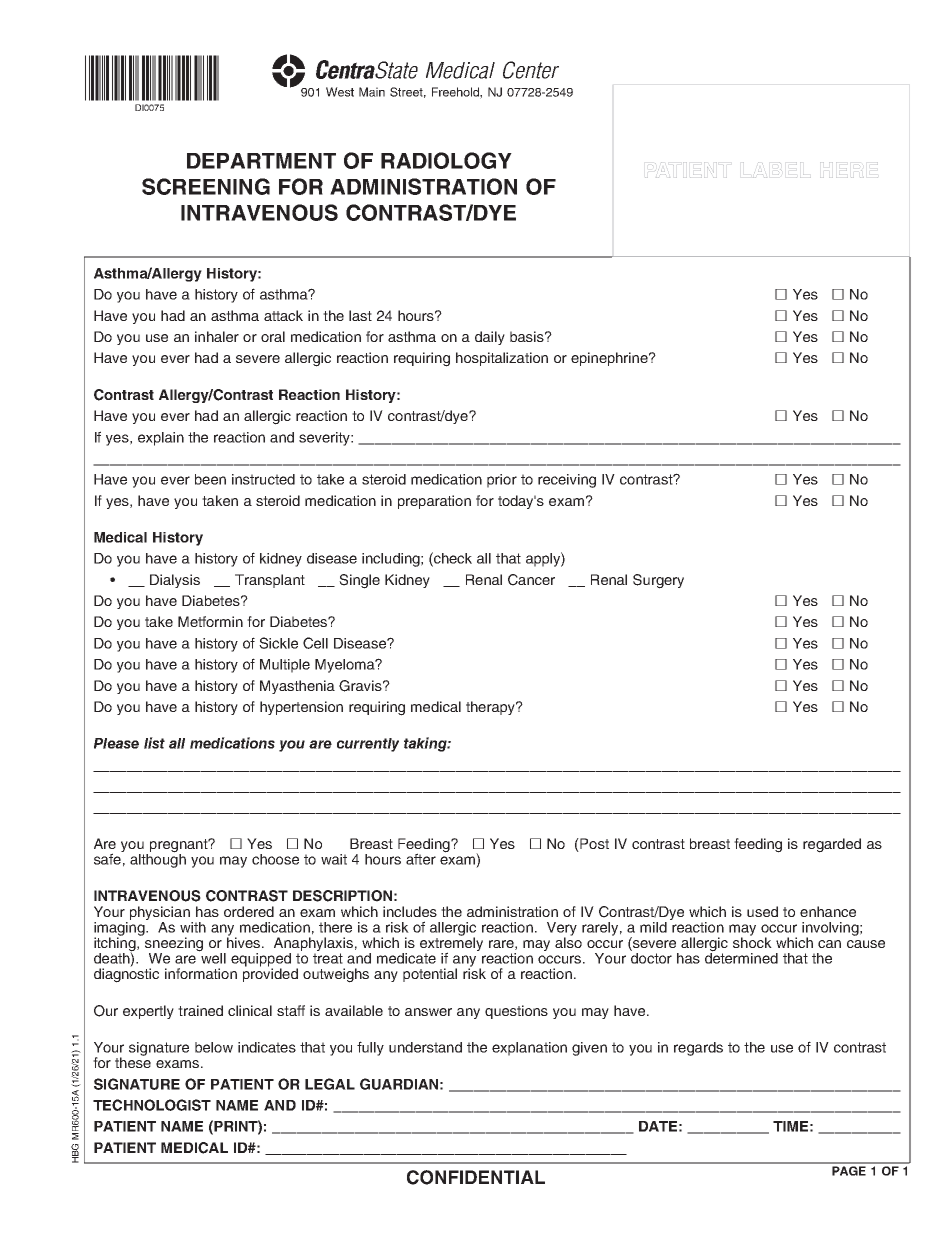 This document has width=952, height=1233. I want to click on regards, so click(698, 1049).
